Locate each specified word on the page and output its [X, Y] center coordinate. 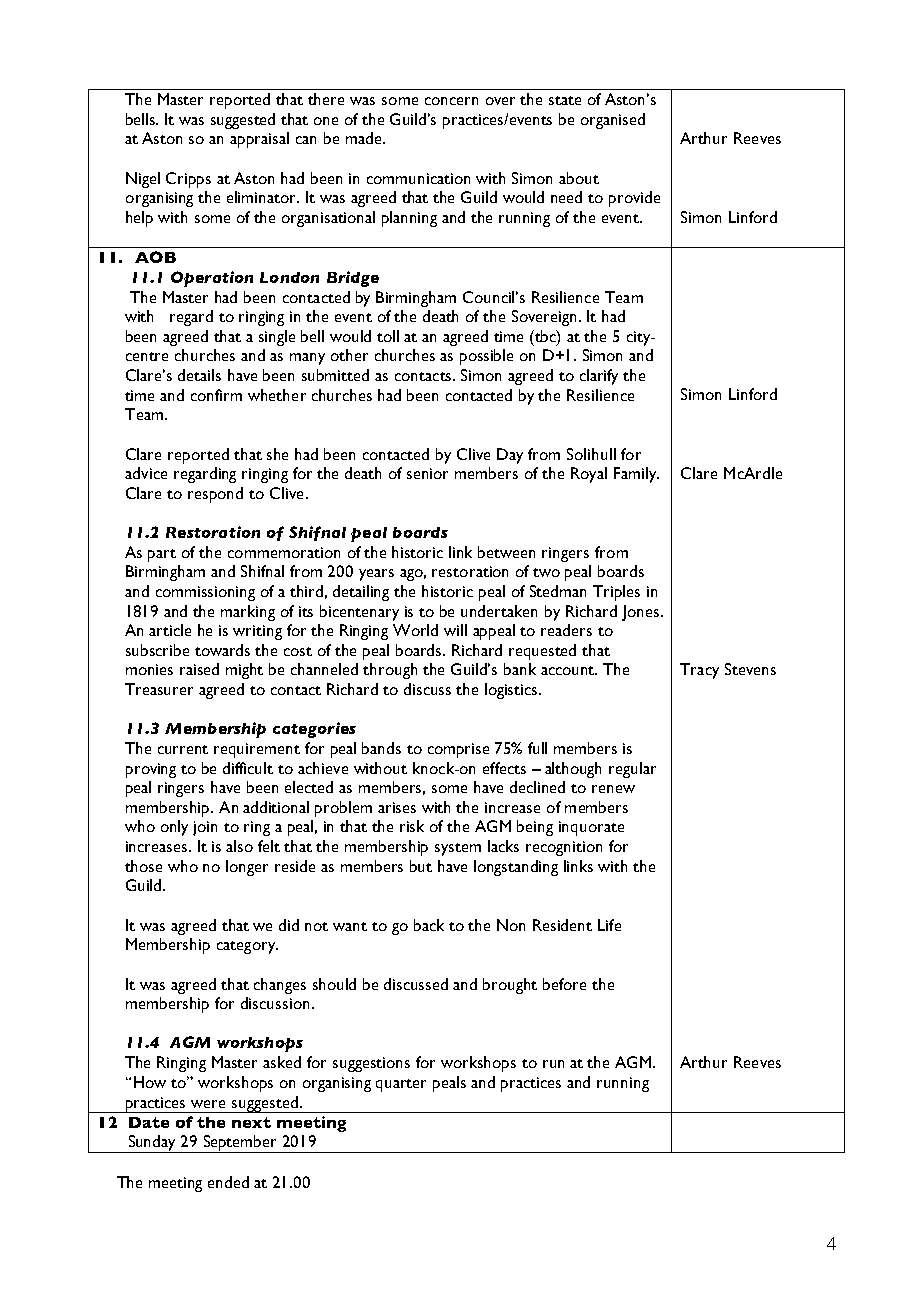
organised [613, 121]
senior [427, 473]
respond [215, 495]
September [240, 1144]
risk [412, 826]
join [205, 828]
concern [451, 101]
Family [636, 475]
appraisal [259, 140]
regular [632, 770]
